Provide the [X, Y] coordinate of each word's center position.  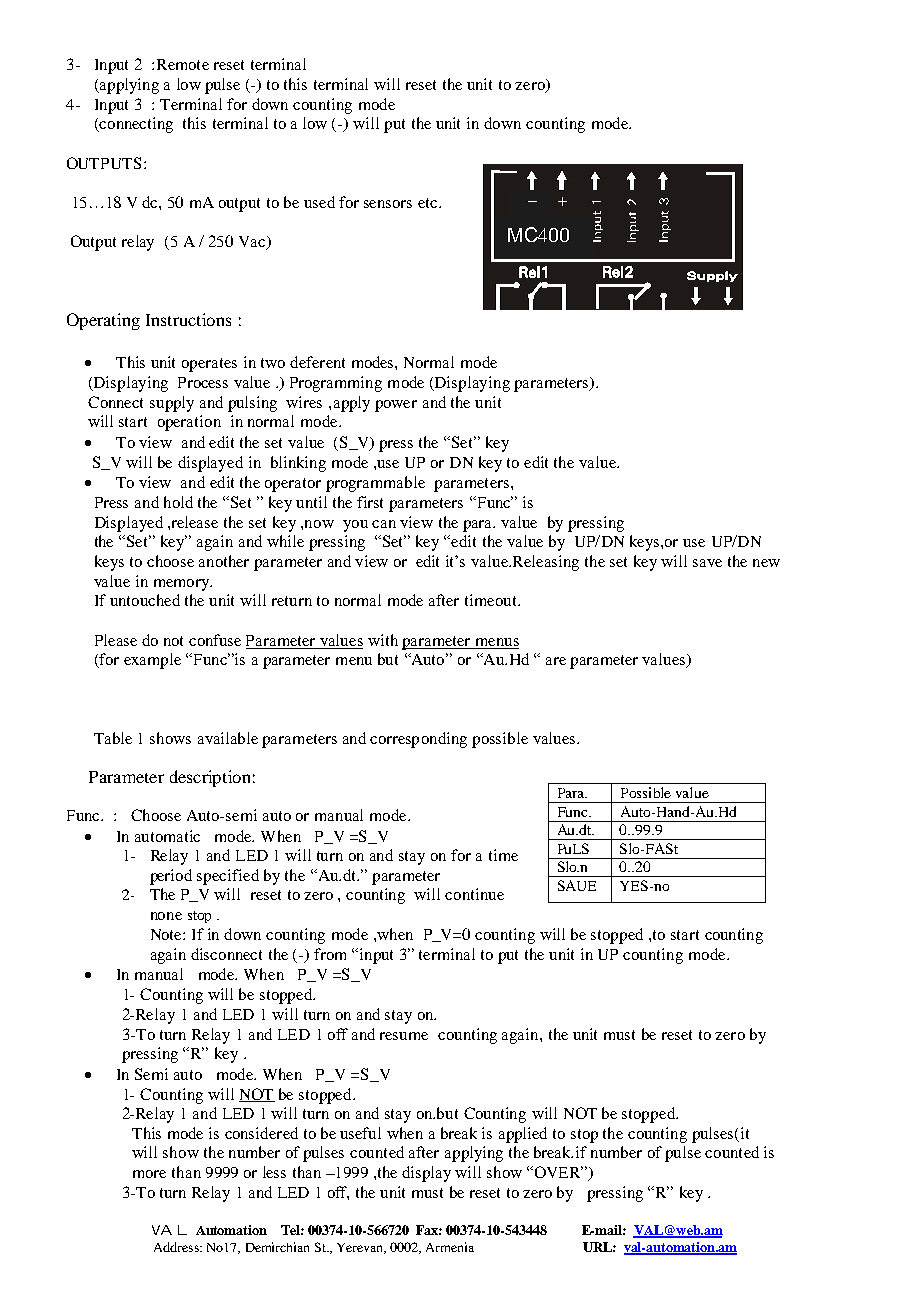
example [152, 661]
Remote [183, 64]
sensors [388, 204]
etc [429, 203]
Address [177, 1247]
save [707, 563]
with [383, 640]
